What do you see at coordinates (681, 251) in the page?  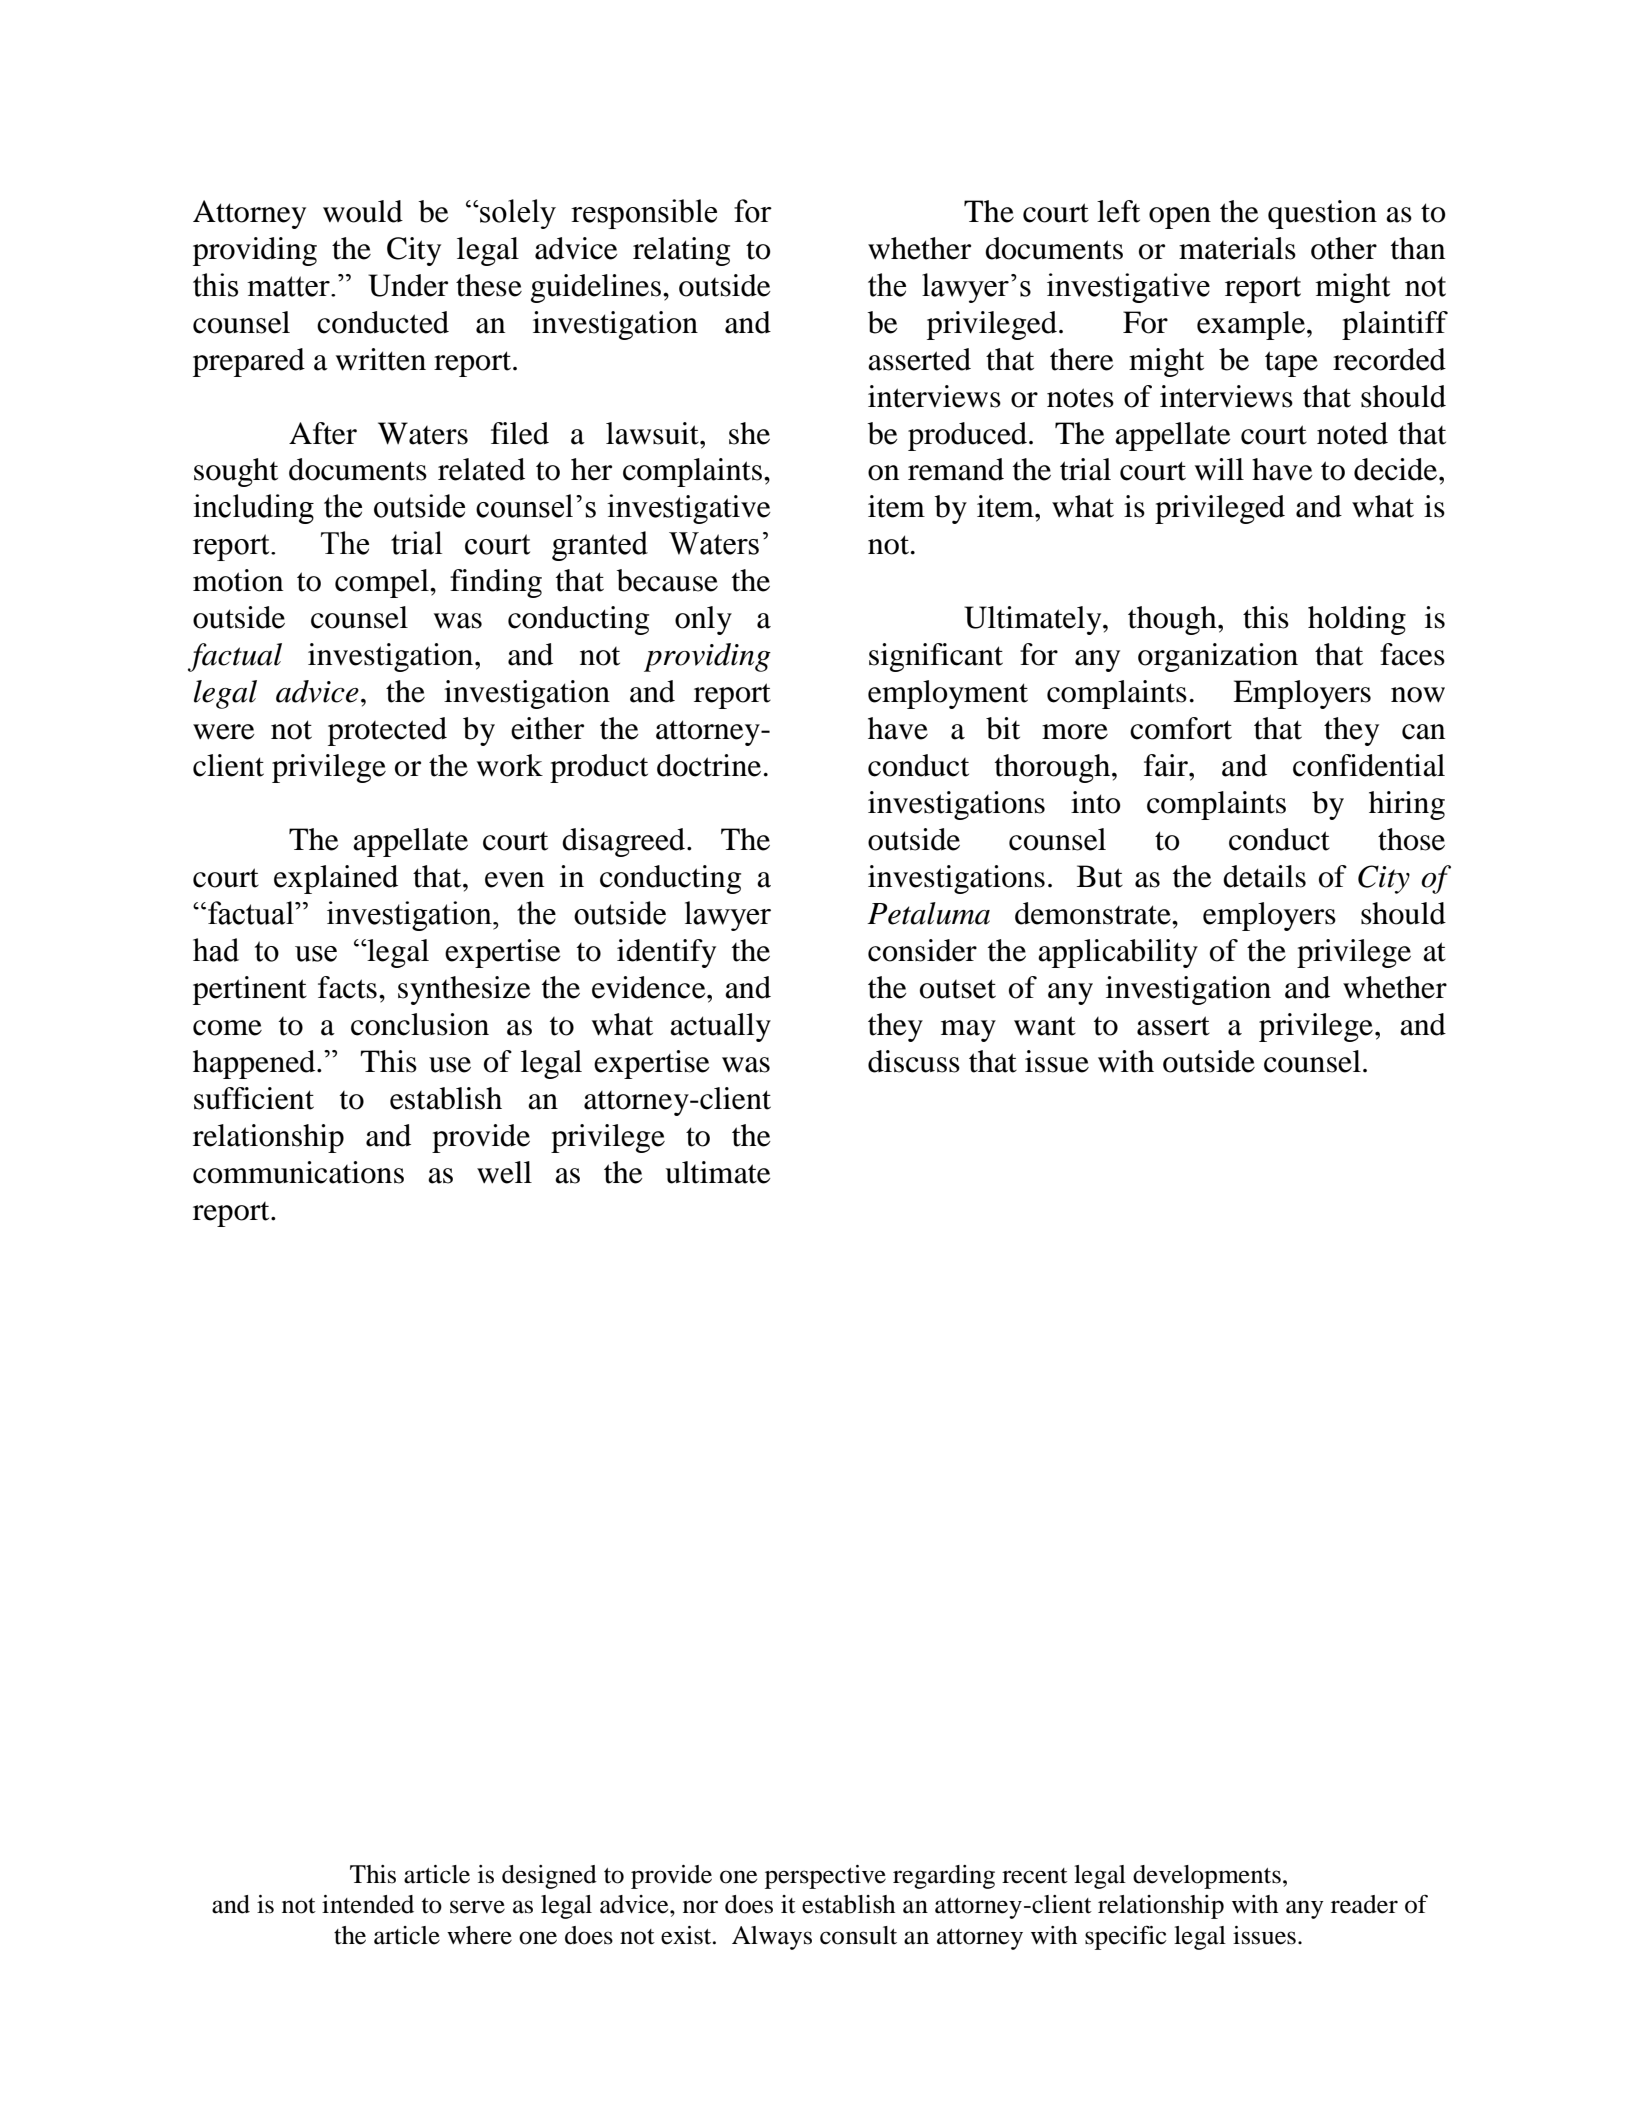 I see `relating` at bounding box center [681, 251].
